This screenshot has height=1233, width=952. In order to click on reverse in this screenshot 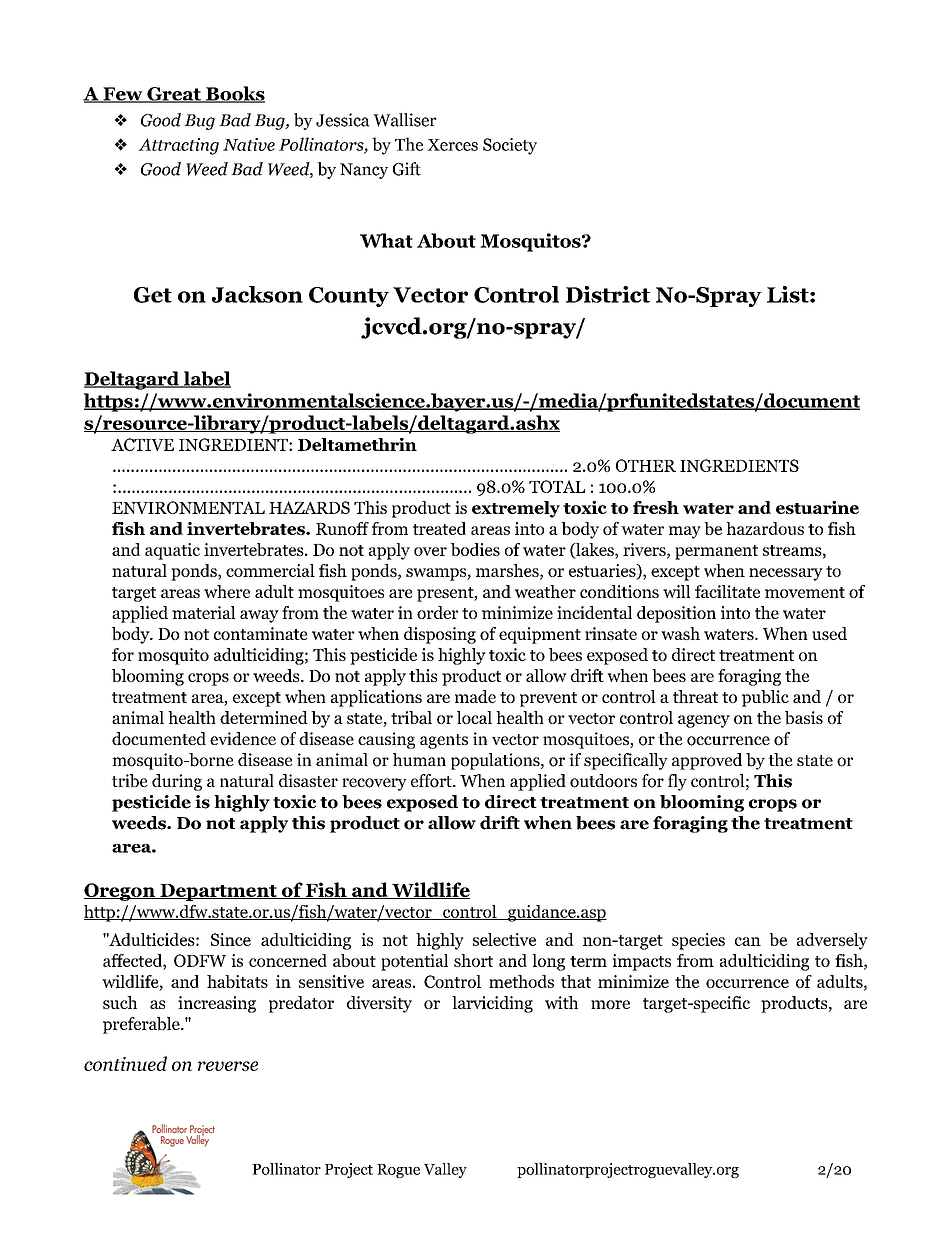, I will do `click(227, 1066)`.
